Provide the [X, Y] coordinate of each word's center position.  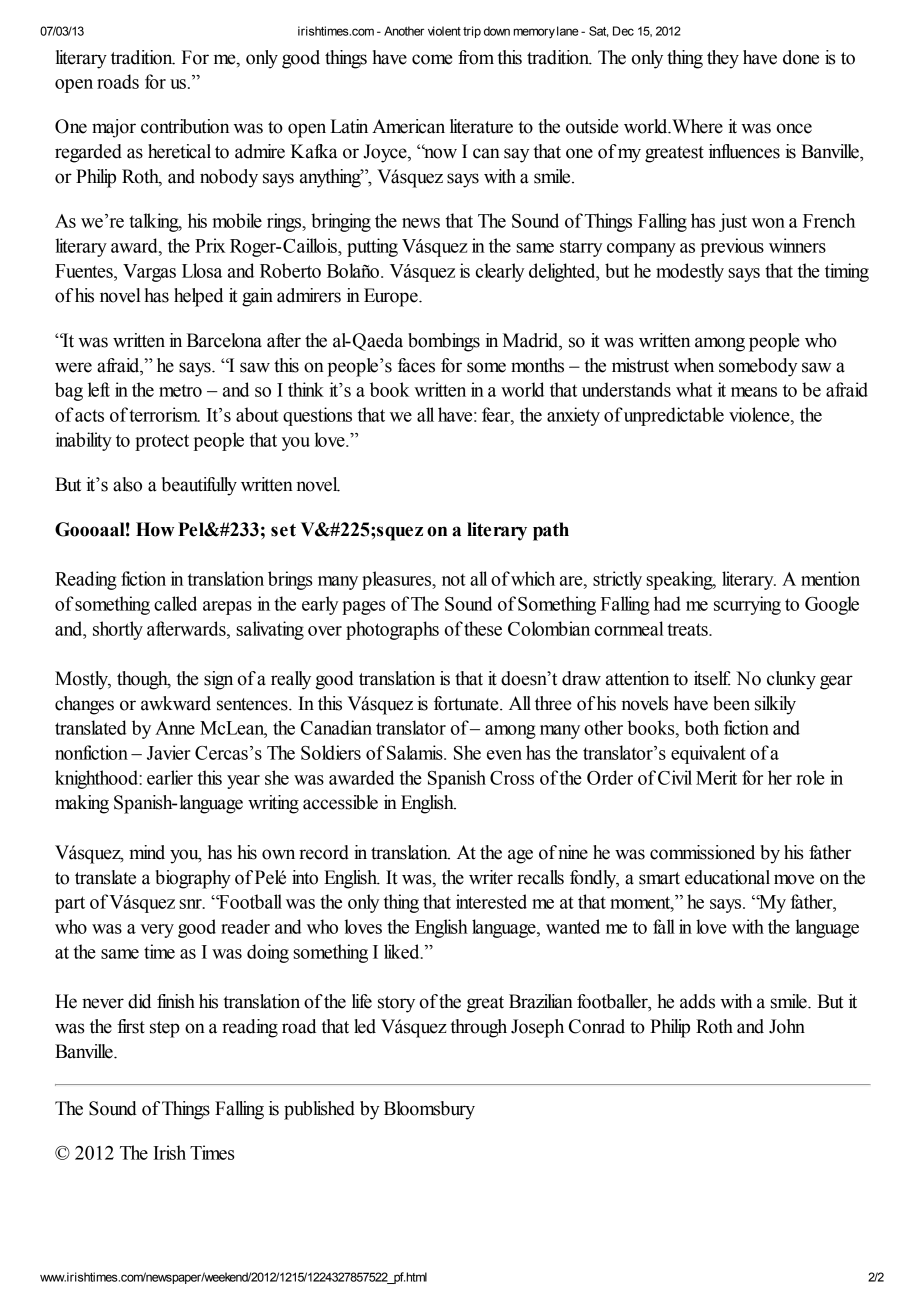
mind [147, 852]
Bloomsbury [429, 1110]
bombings [444, 342]
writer [491, 877]
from [476, 57]
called [175, 603]
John [787, 1026]
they [723, 59]
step [165, 1029]
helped [198, 297]
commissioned [702, 852]
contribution [185, 126]
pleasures [398, 580]
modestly [690, 272]
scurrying [747, 605]
